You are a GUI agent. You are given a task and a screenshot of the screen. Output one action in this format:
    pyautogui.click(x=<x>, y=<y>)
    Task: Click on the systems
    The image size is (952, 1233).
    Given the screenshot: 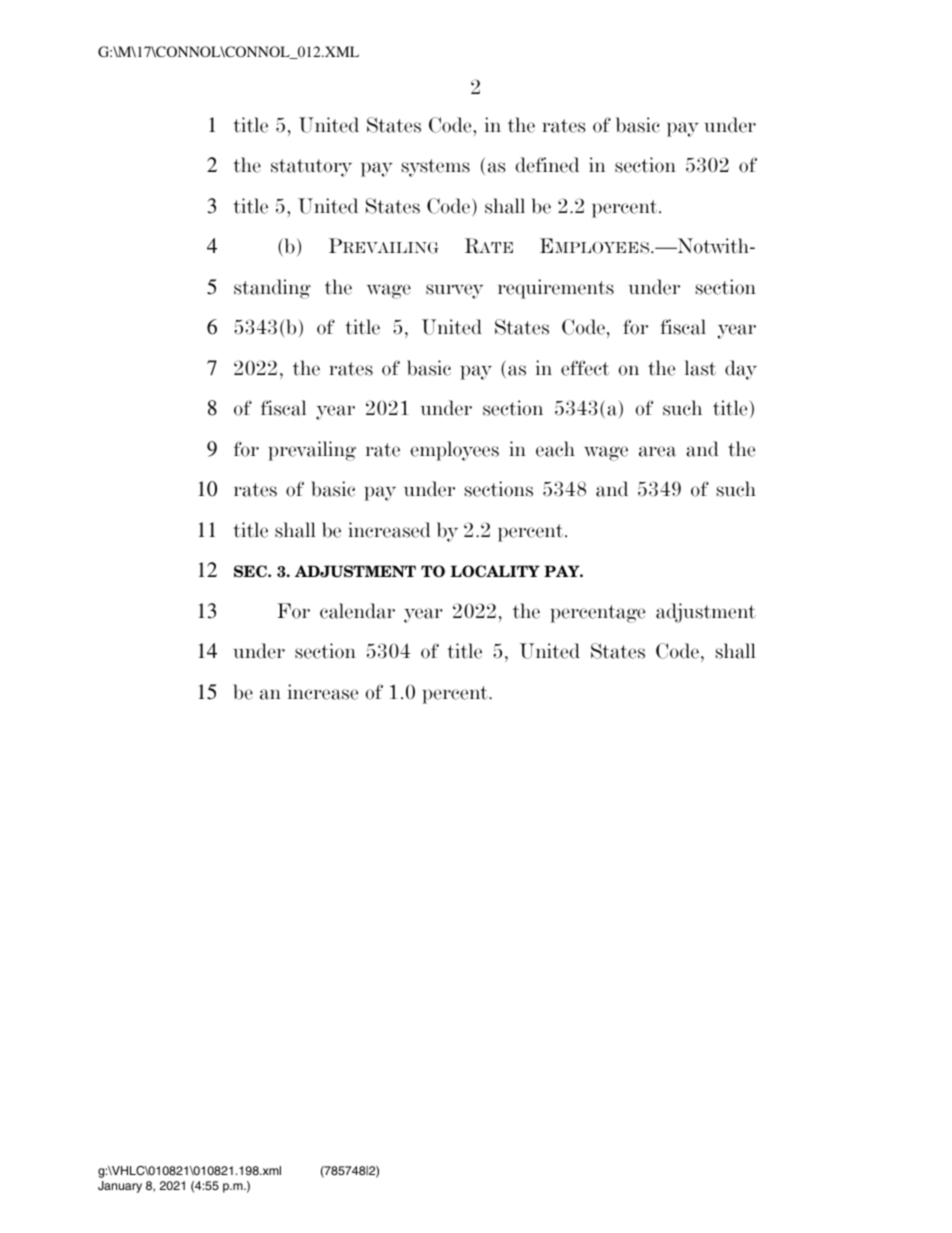 What is the action you would take?
    pyautogui.click(x=436, y=168)
